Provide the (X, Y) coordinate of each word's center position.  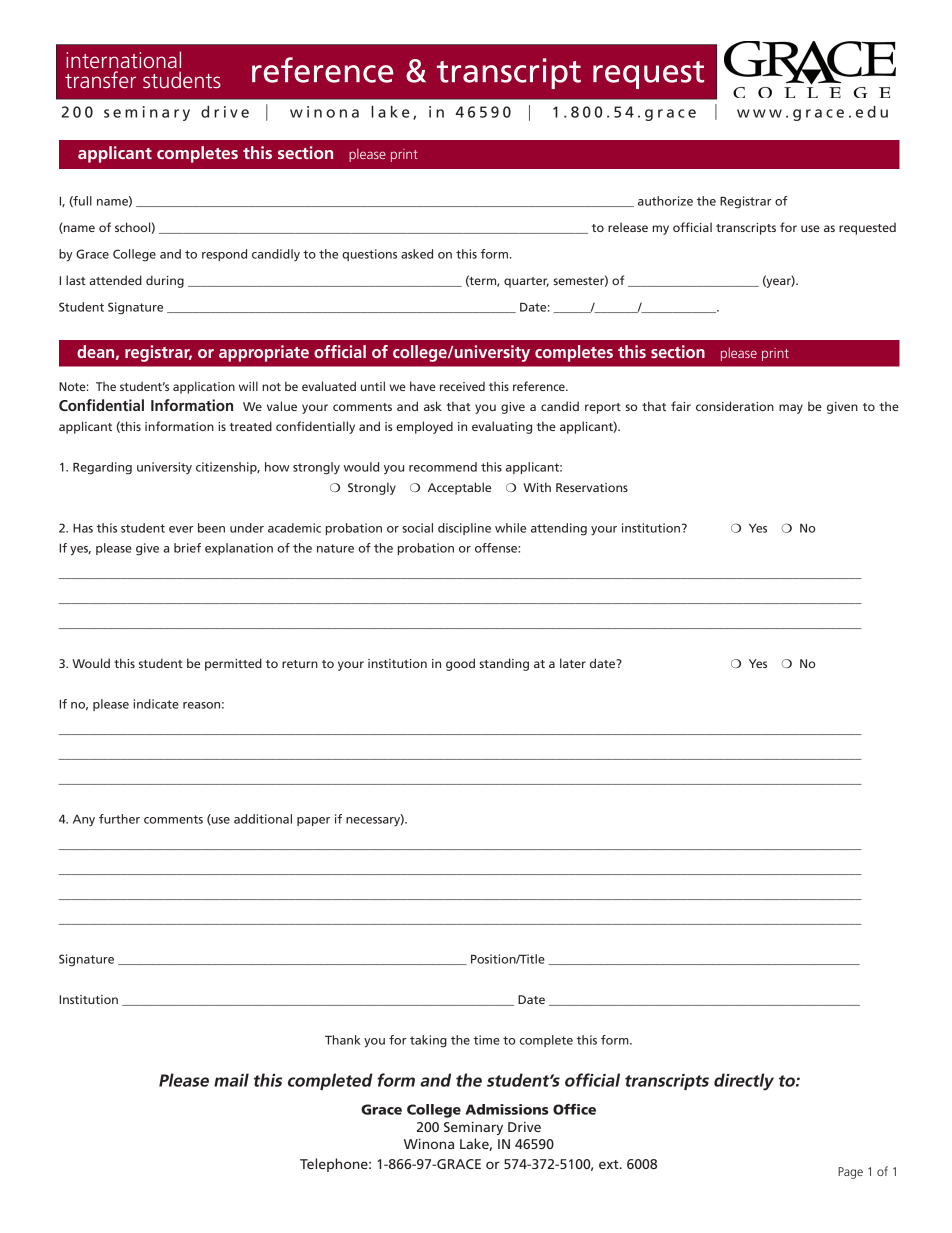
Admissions (506, 1109)
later (573, 663)
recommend (443, 467)
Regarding (102, 468)
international (123, 59)
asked (417, 254)
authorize (665, 201)
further (119, 819)
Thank (343, 1040)
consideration (735, 406)
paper (313, 821)
